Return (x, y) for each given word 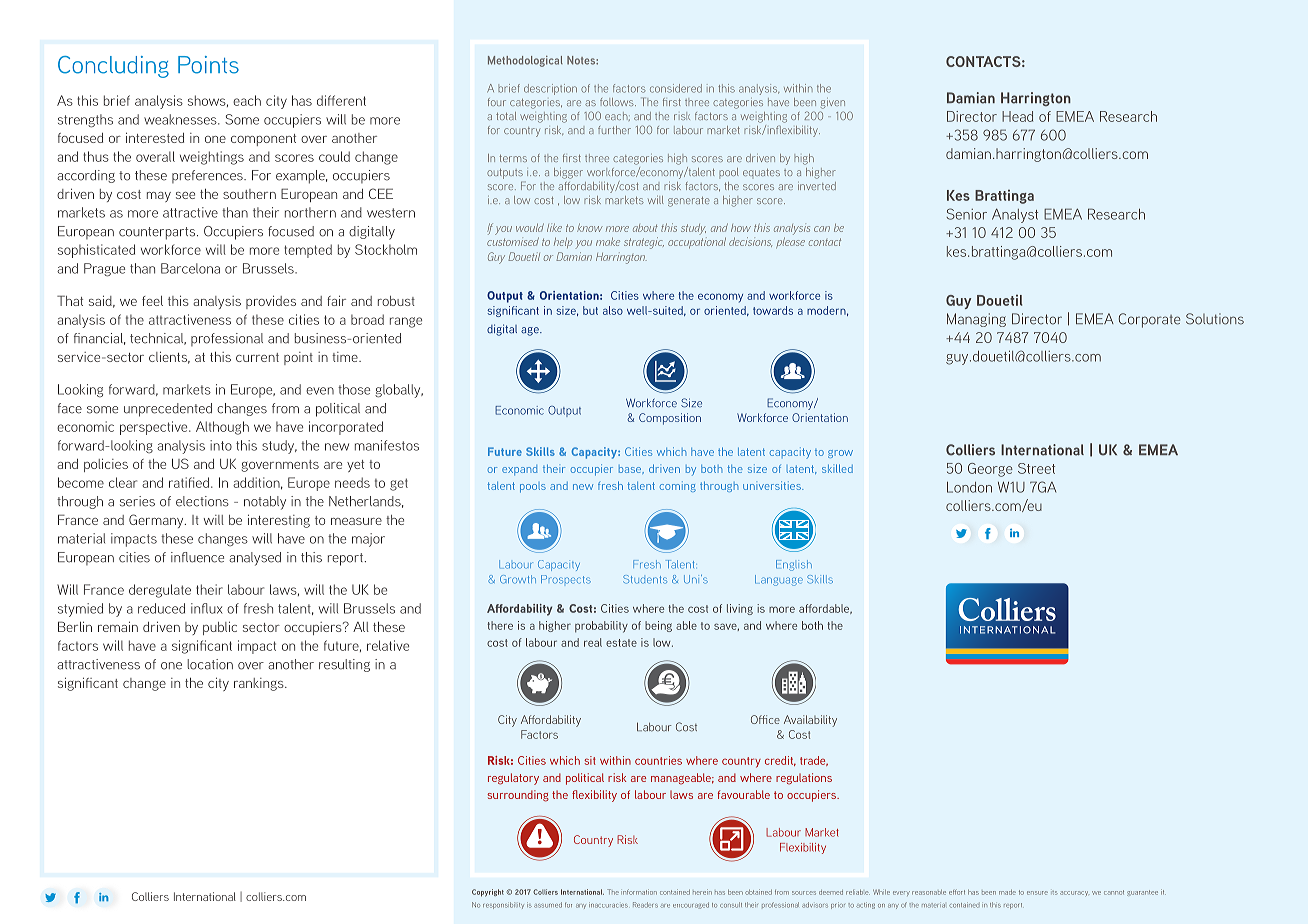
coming (678, 486)
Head (1017, 116)
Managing (976, 320)
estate (621, 643)
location (210, 664)
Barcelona (190, 268)
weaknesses (181, 119)
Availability (810, 721)
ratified (190, 482)
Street (1036, 468)
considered (676, 88)
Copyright (488, 893)
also (613, 310)
